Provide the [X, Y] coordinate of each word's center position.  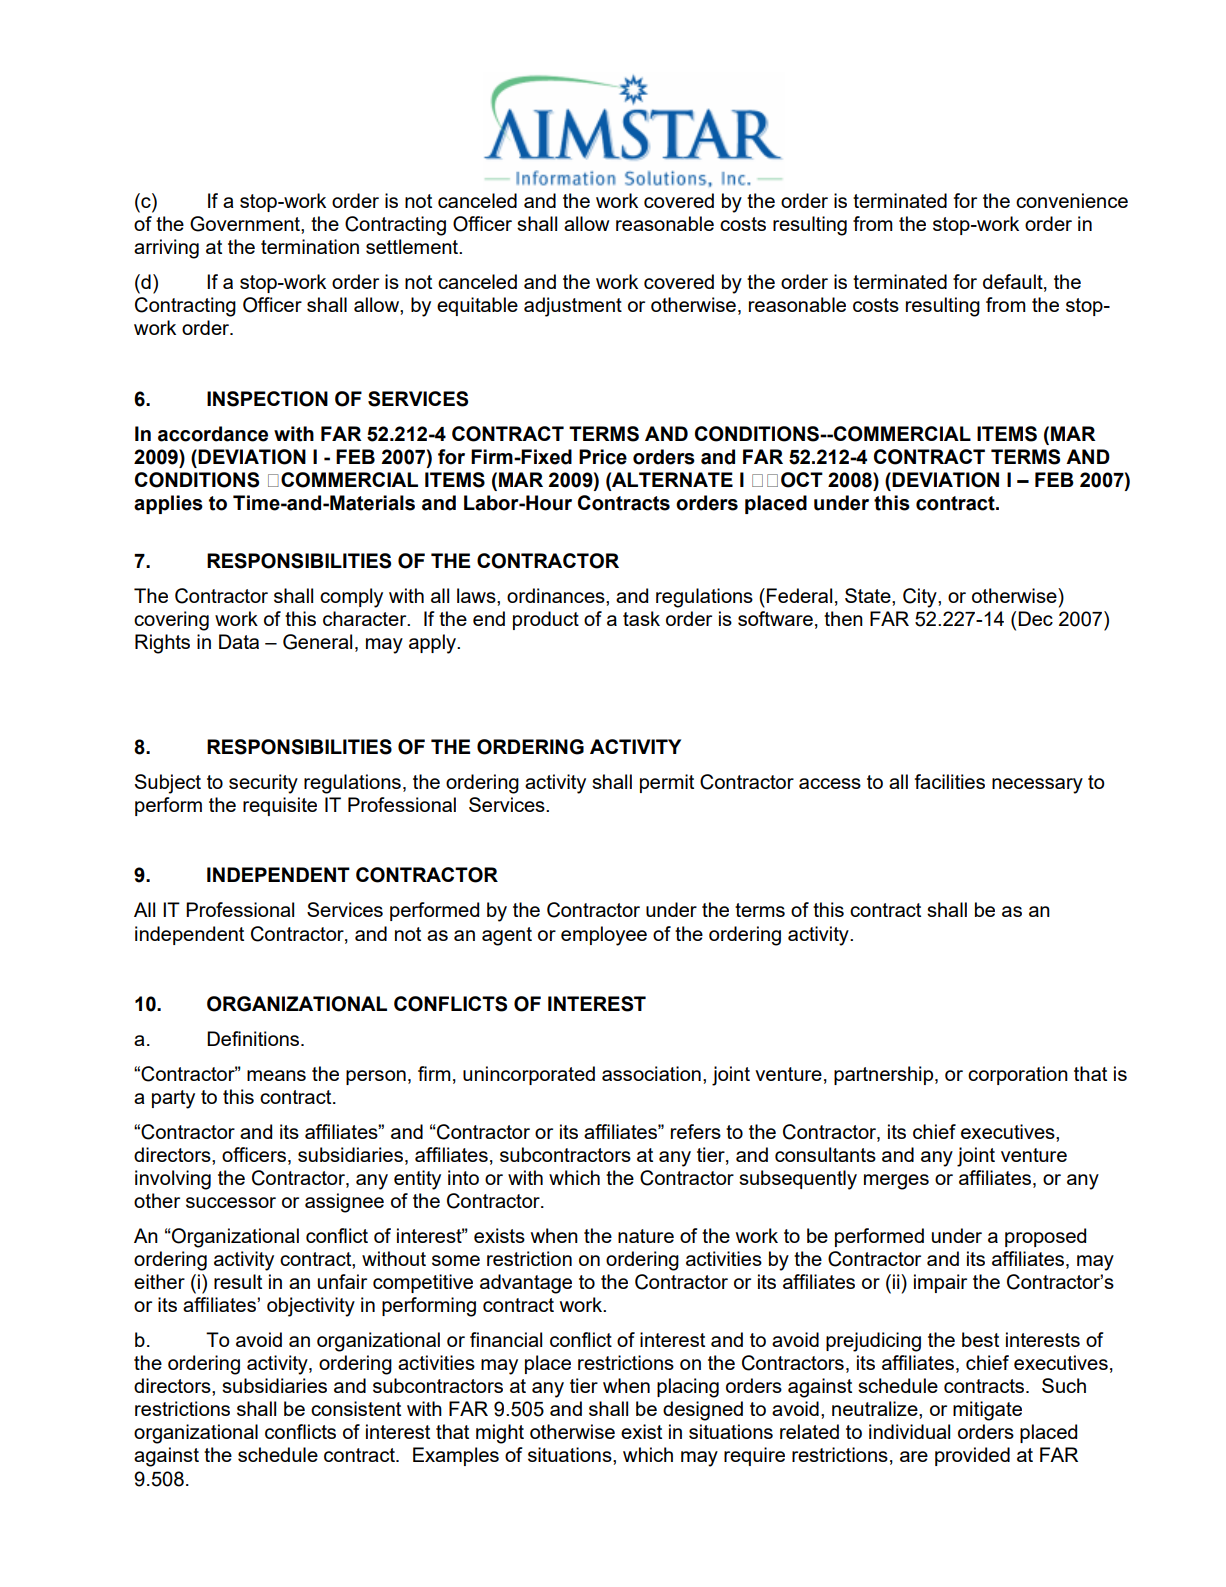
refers [696, 1131]
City [921, 598]
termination [310, 246]
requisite [280, 806]
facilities [950, 781]
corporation [1018, 1075]
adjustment [573, 307]
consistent [356, 1408]
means [276, 1075]
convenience [1072, 200]
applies [168, 504]
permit [667, 783]
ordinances [557, 595]
